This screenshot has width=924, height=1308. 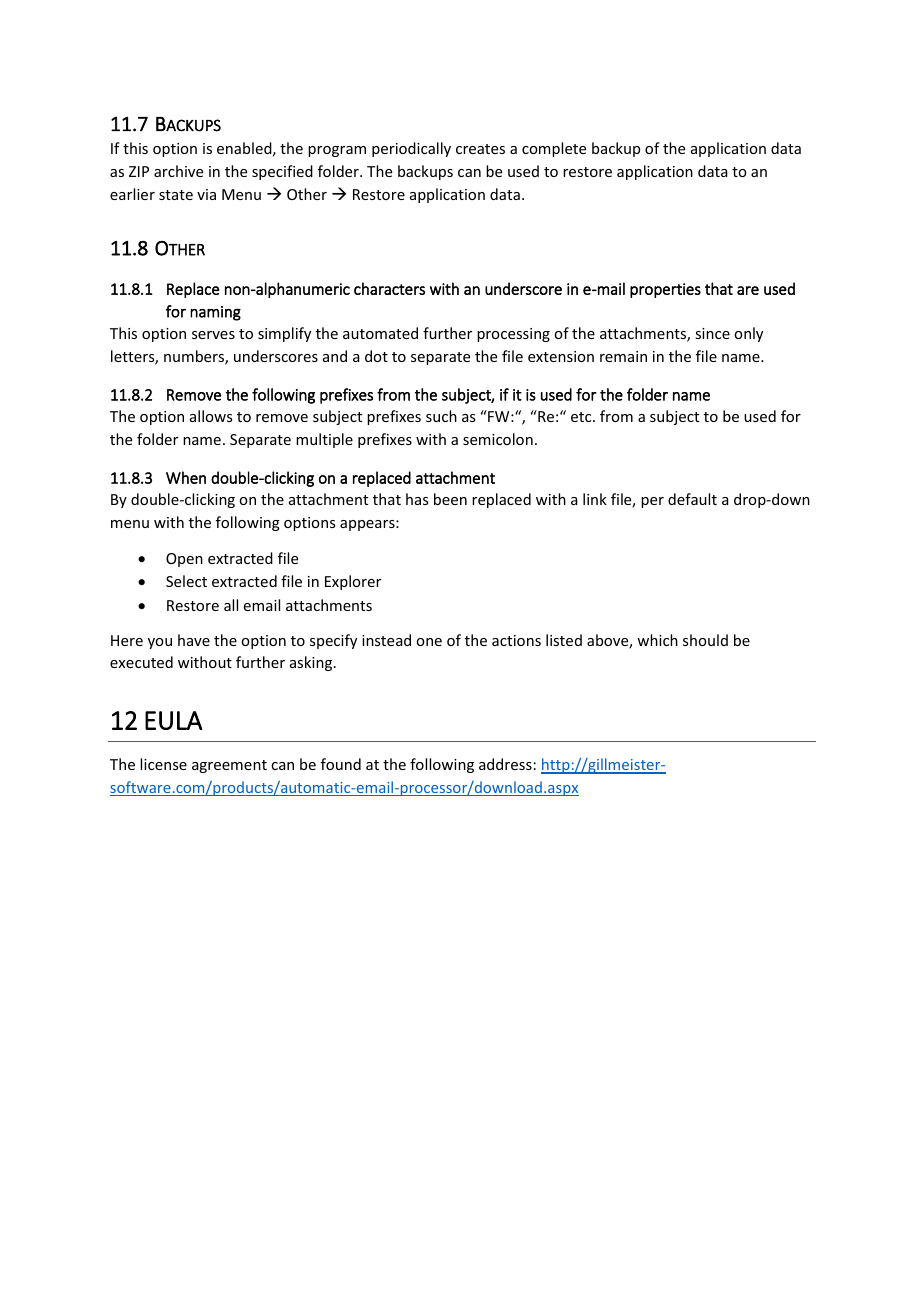 What do you see at coordinates (178, 171) in the screenshot?
I see `archive` at bounding box center [178, 171].
